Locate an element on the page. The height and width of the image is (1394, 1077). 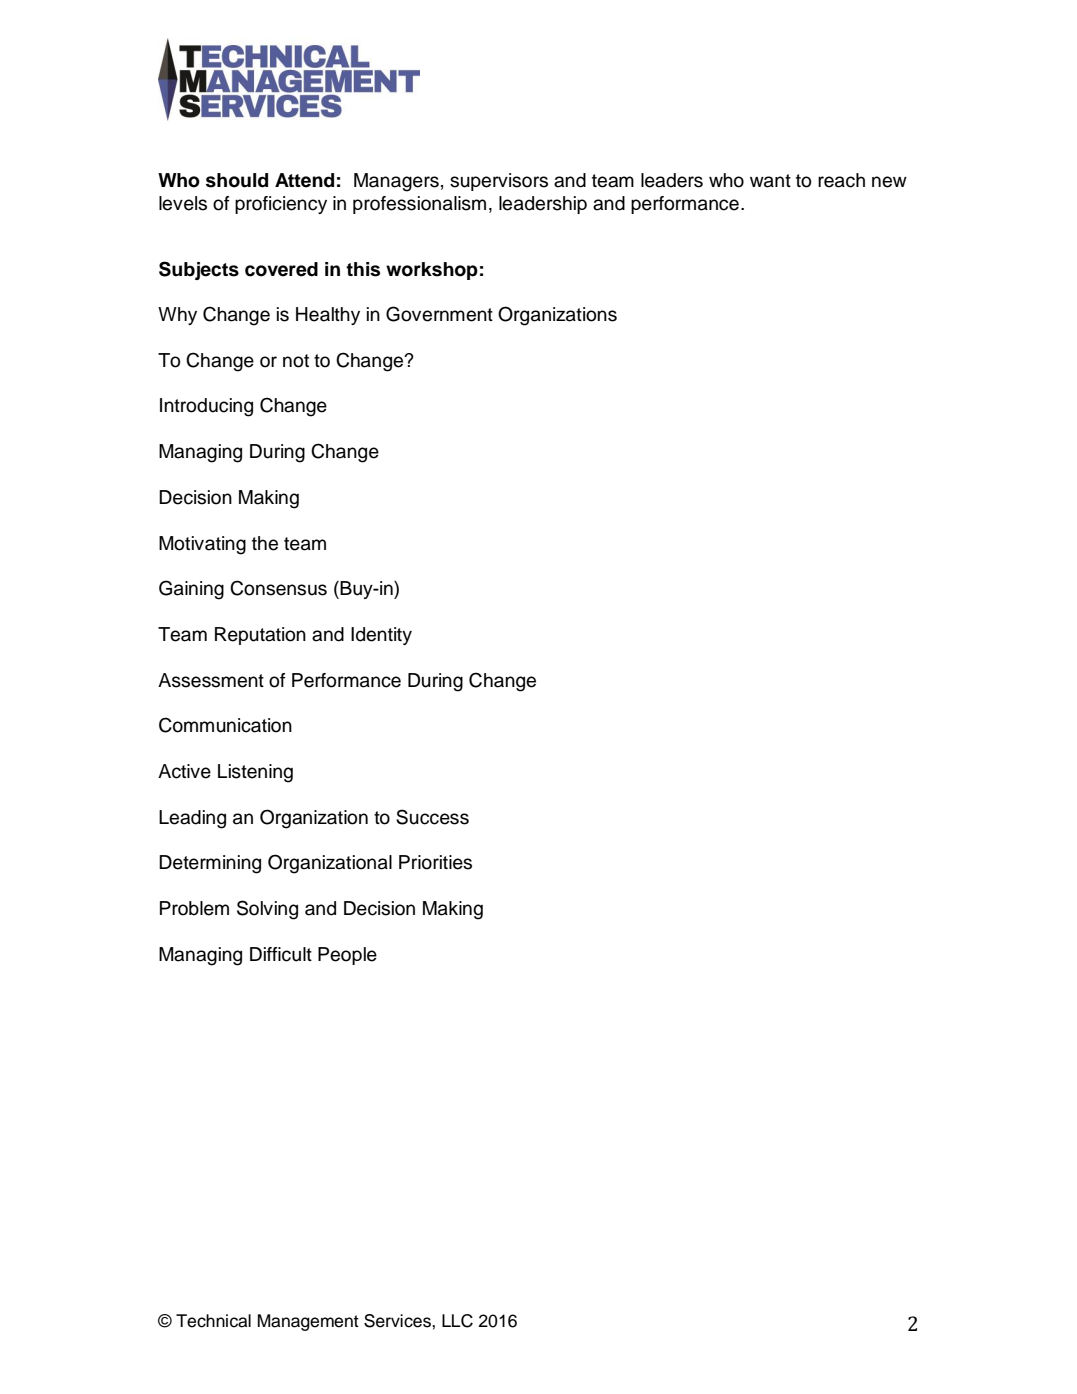
Priorities is located at coordinates (435, 862).
